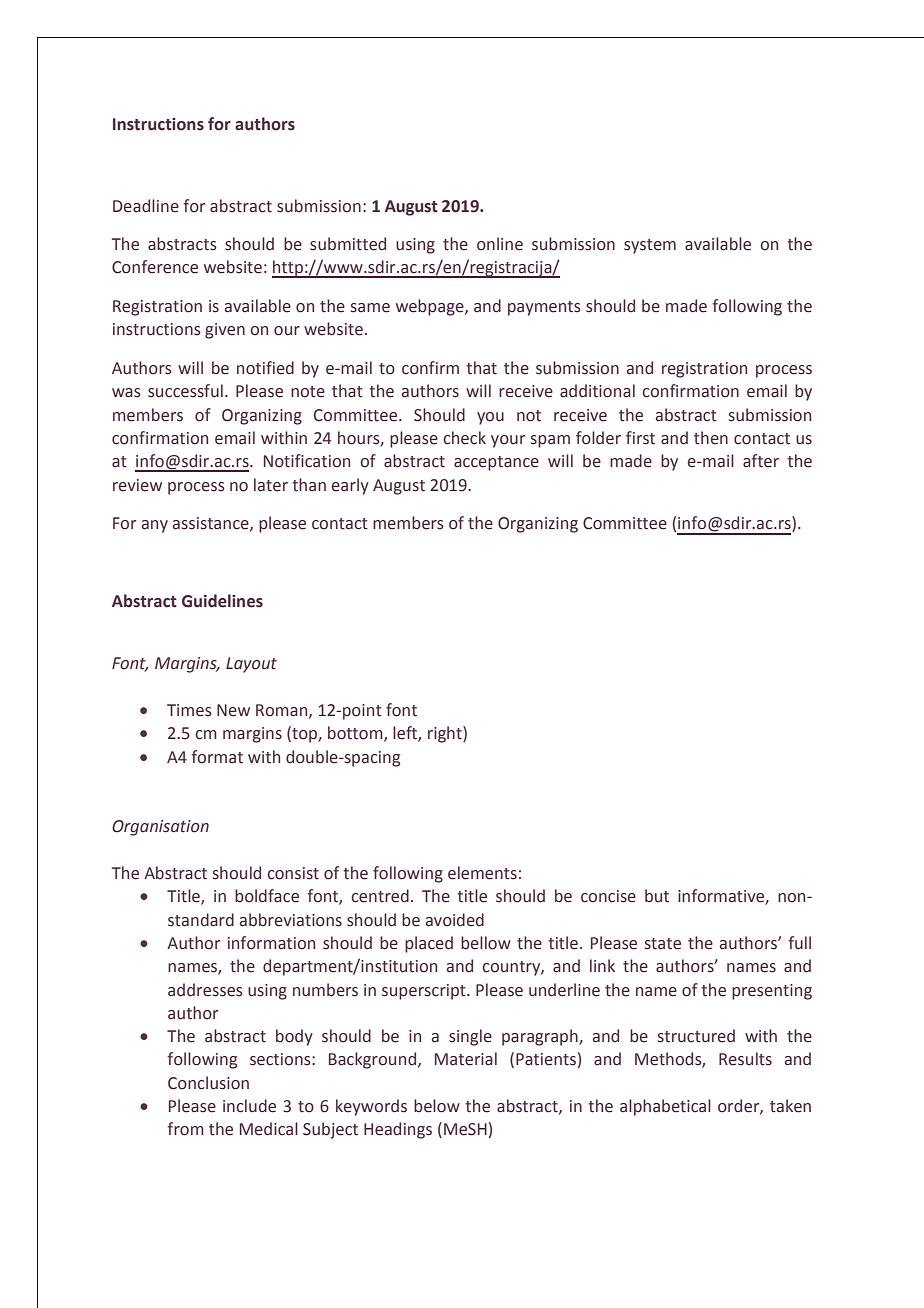  What do you see at coordinates (761, 461) in the document?
I see `after` at bounding box center [761, 461].
